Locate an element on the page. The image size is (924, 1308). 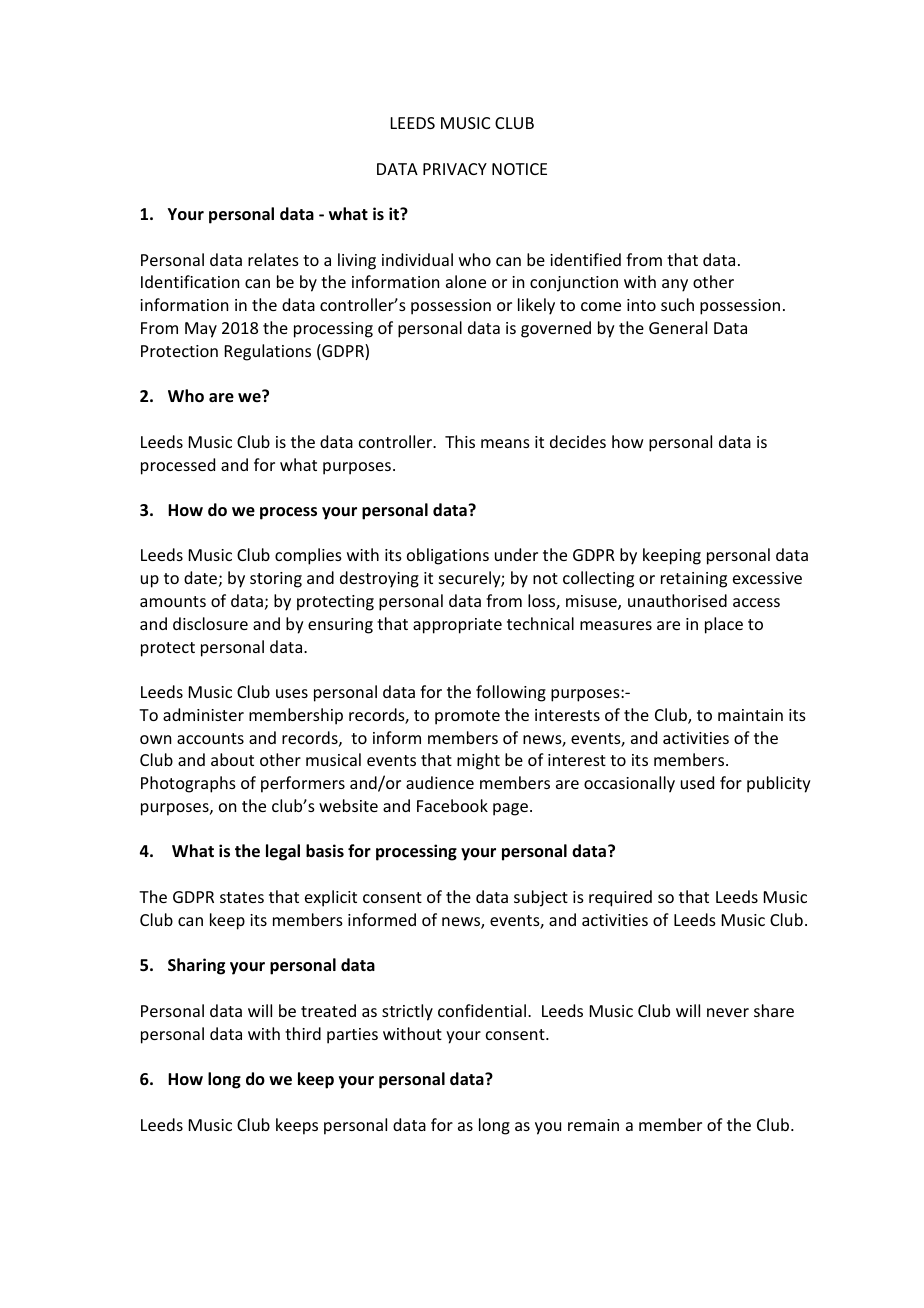
appropriate is located at coordinates (457, 626).
